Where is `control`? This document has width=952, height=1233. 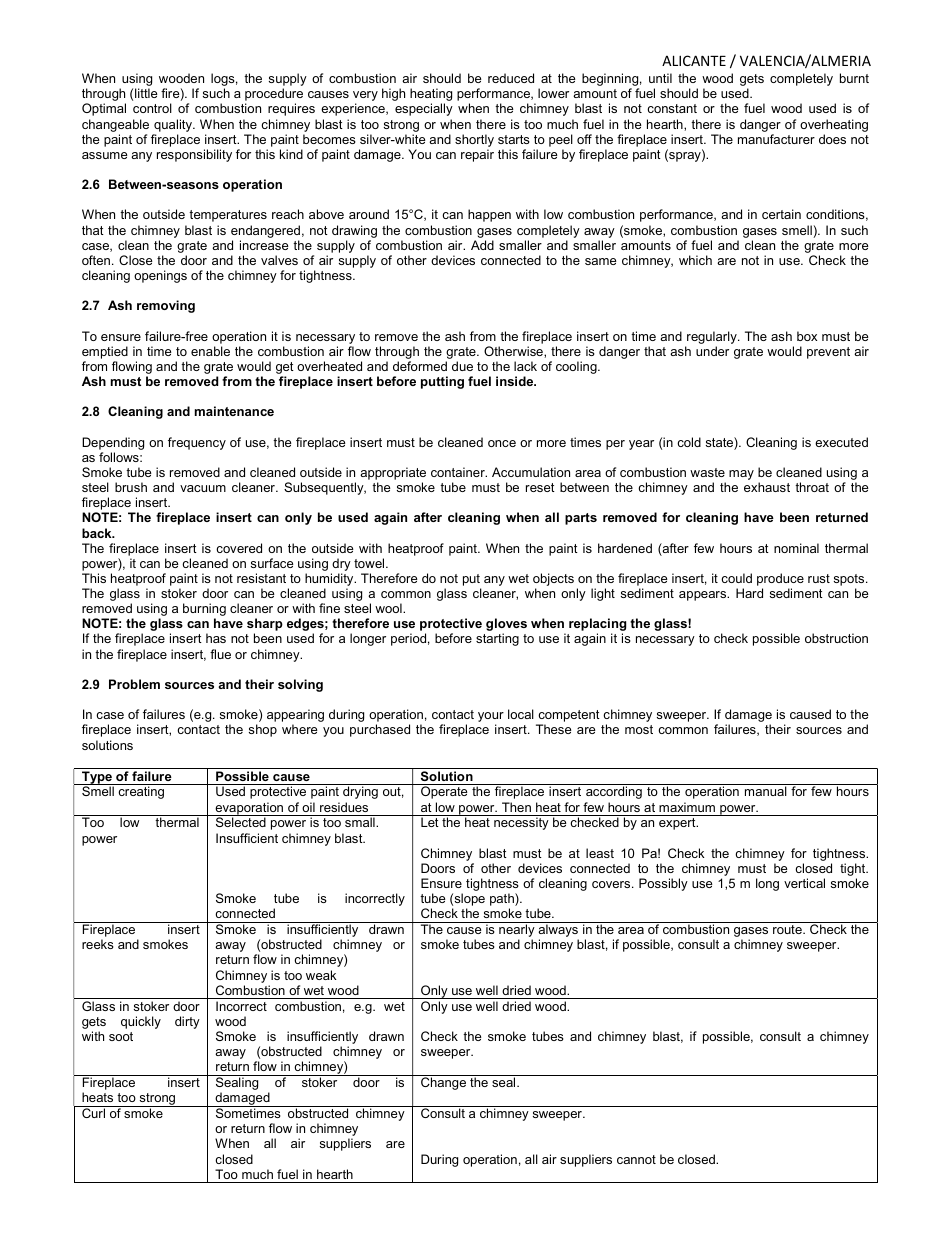
control is located at coordinates (152, 108).
